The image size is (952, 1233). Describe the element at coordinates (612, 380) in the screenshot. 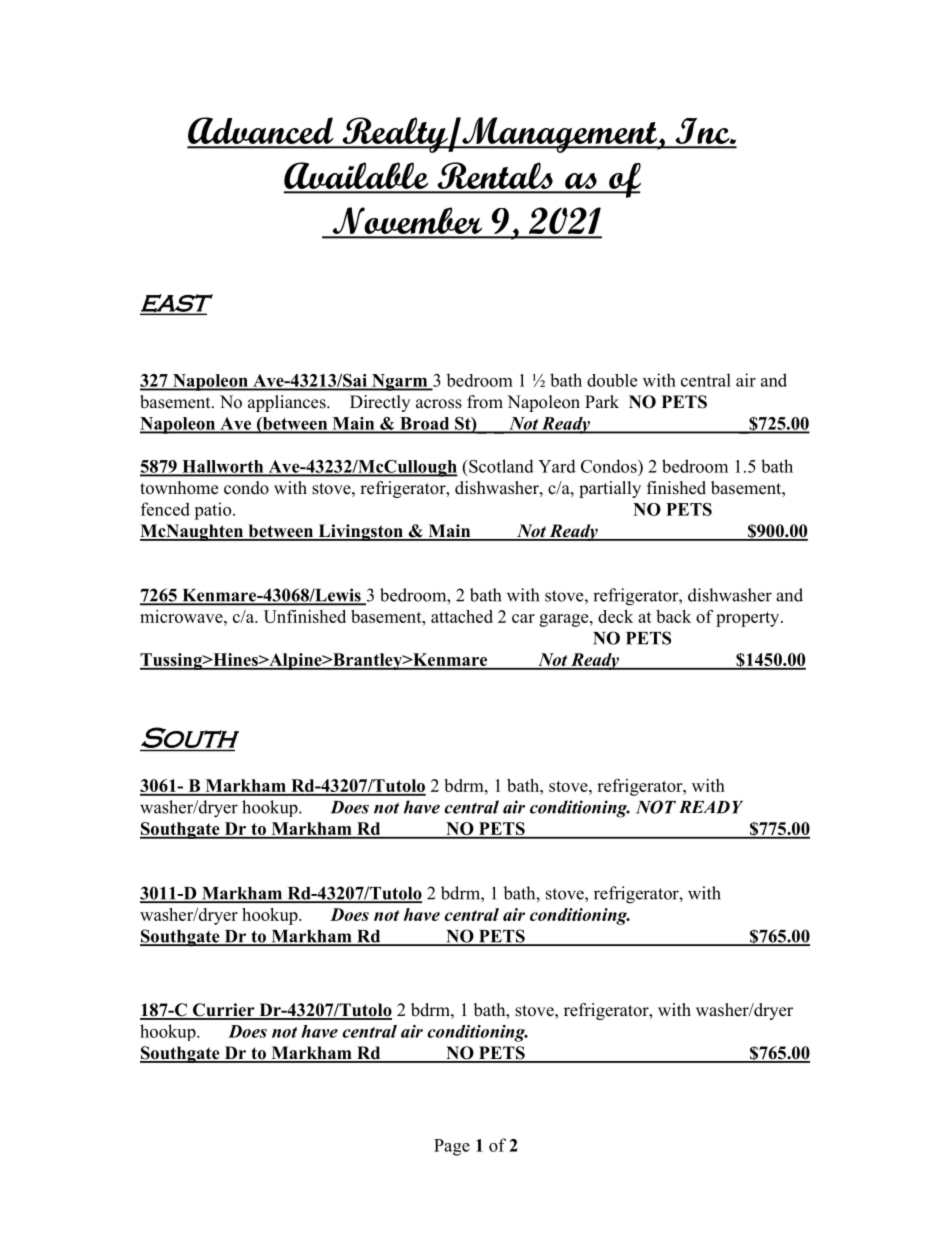

I see `double` at that location.
